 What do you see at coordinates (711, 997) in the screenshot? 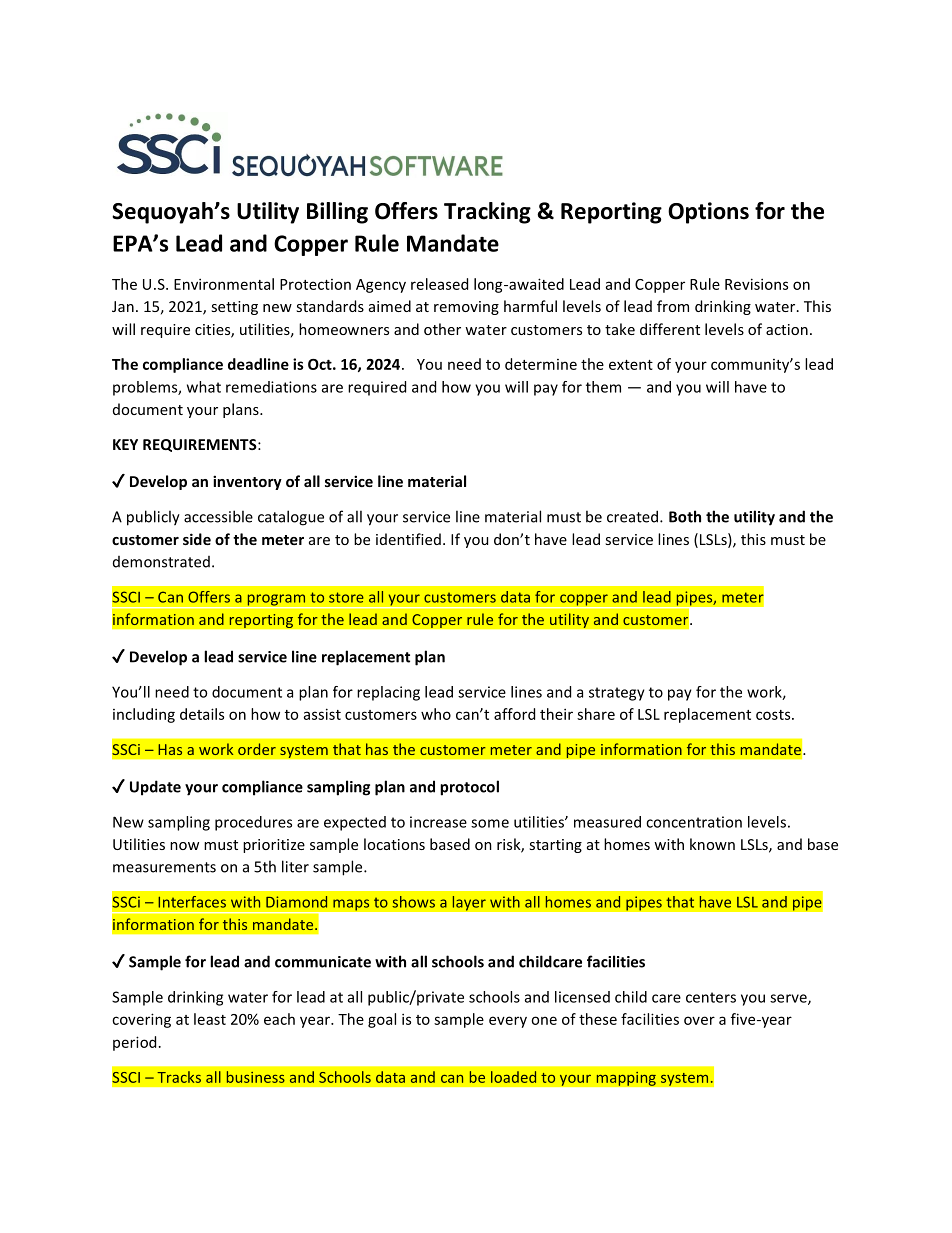
I see `centers` at bounding box center [711, 997].
